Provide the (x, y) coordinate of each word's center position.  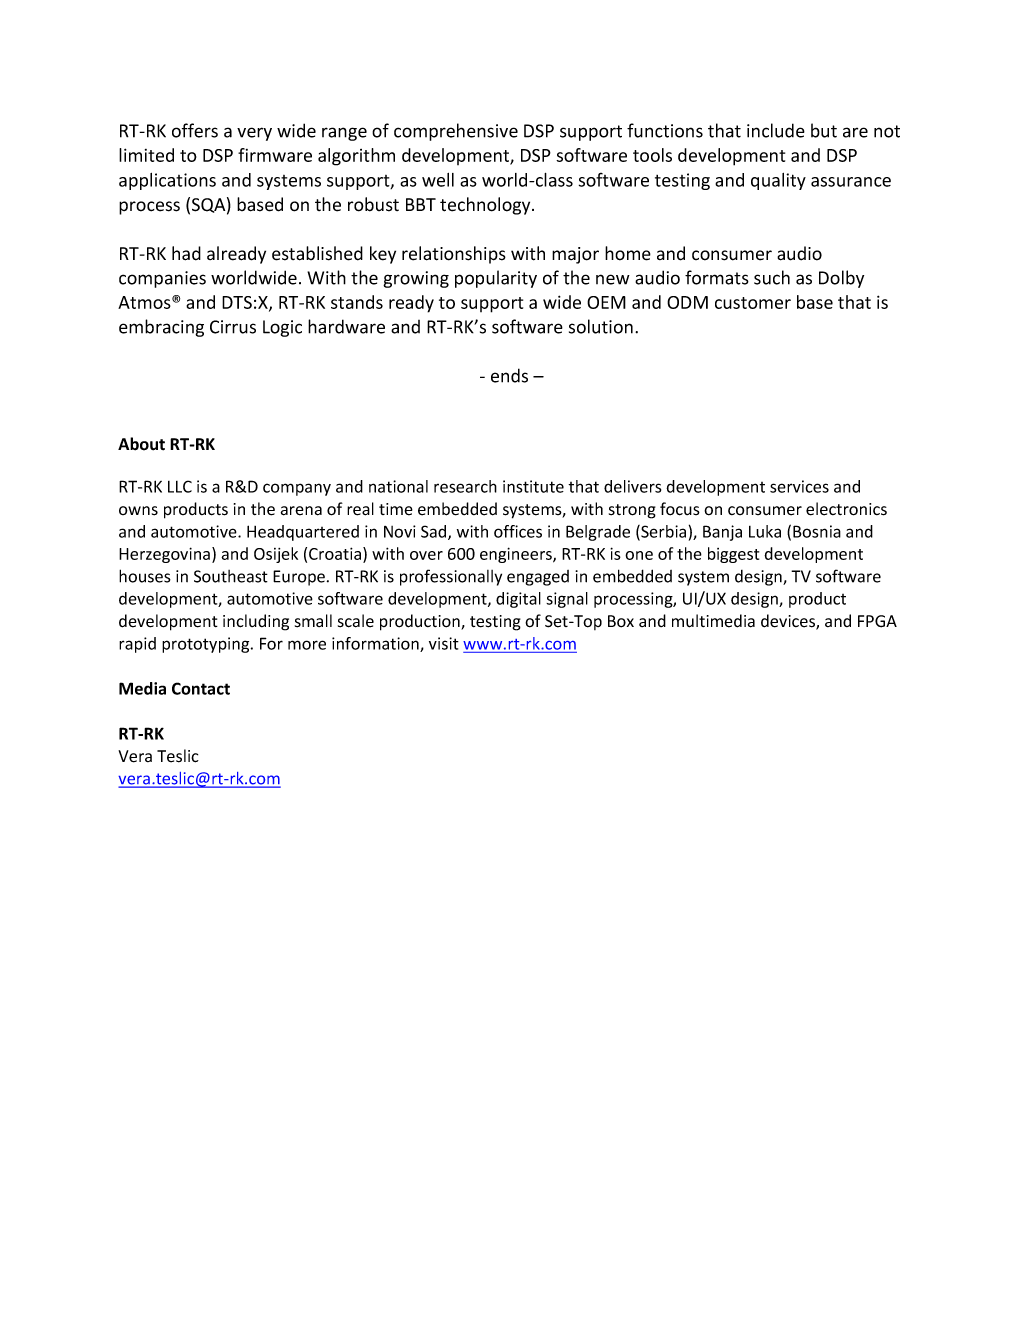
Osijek (276, 555)
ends (509, 375)
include (776, 130)
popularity (496, 279)
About (141, 444)
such (772, 277)
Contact (201, 688)
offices (518, 531)
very (254, 134)
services (799, 486)
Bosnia (817, 531)
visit (444, 643)
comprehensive (456, 132)
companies (162, 279)
